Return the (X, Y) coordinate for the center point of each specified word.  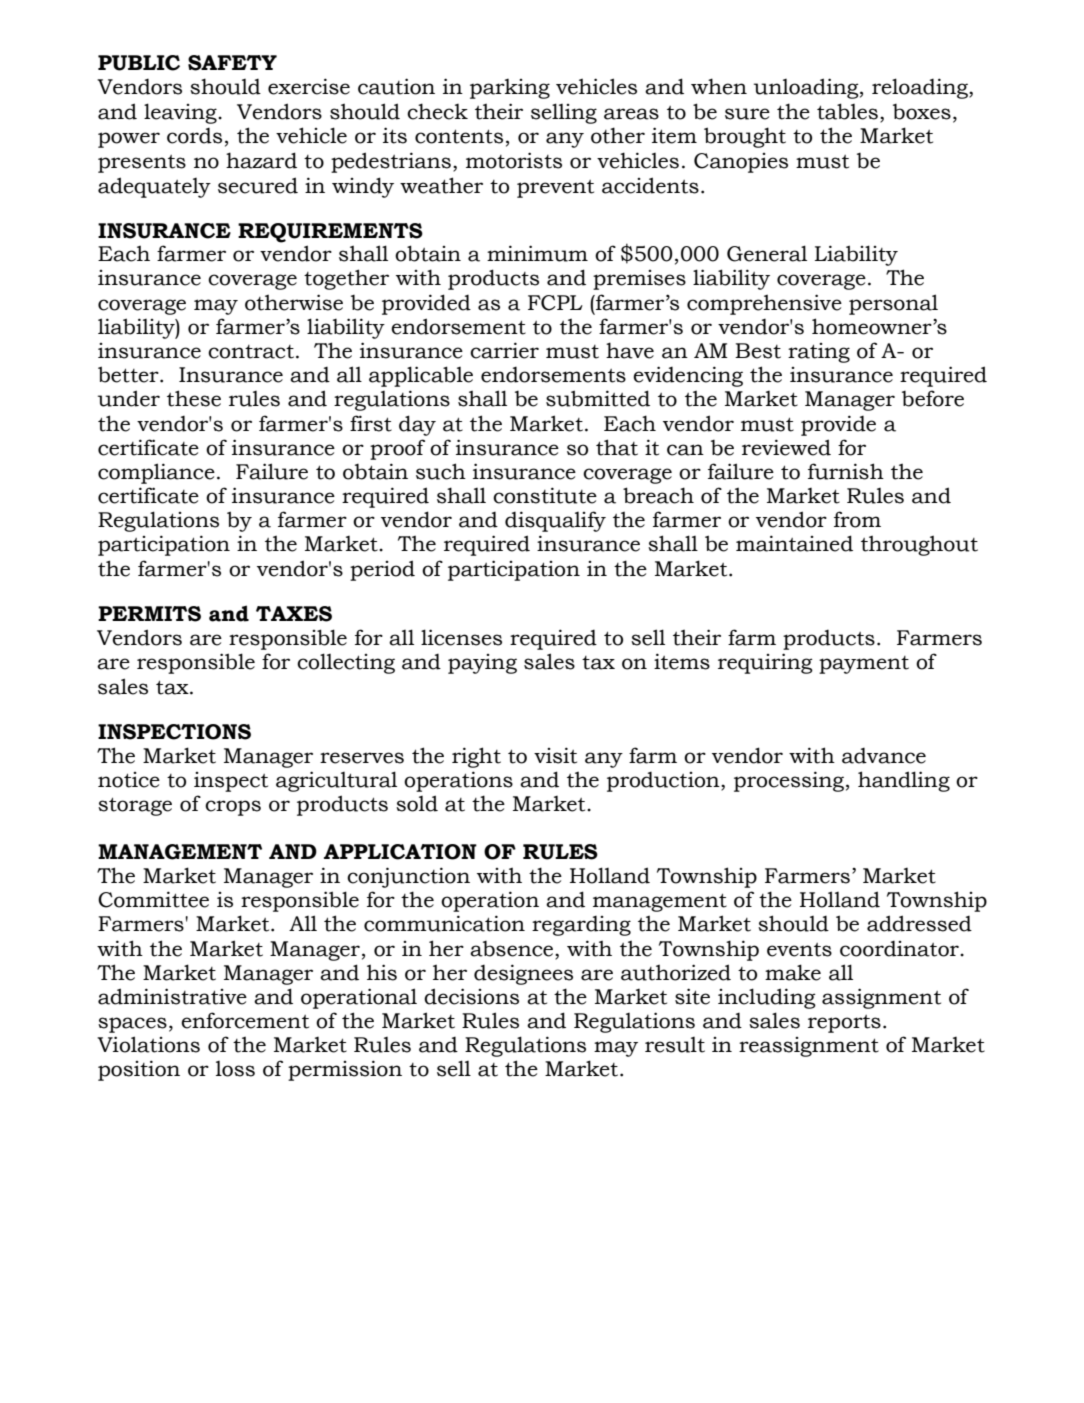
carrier (504, 350)
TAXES (294, 614)
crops (233, 808)
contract (251, 352)
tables (847, 111)
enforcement (245, 1020)
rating (819, 353)
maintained (794, 543)
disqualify (555, 521)
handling (904, 781)
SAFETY (232, 63)
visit (555, 755)
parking (510, 89)
